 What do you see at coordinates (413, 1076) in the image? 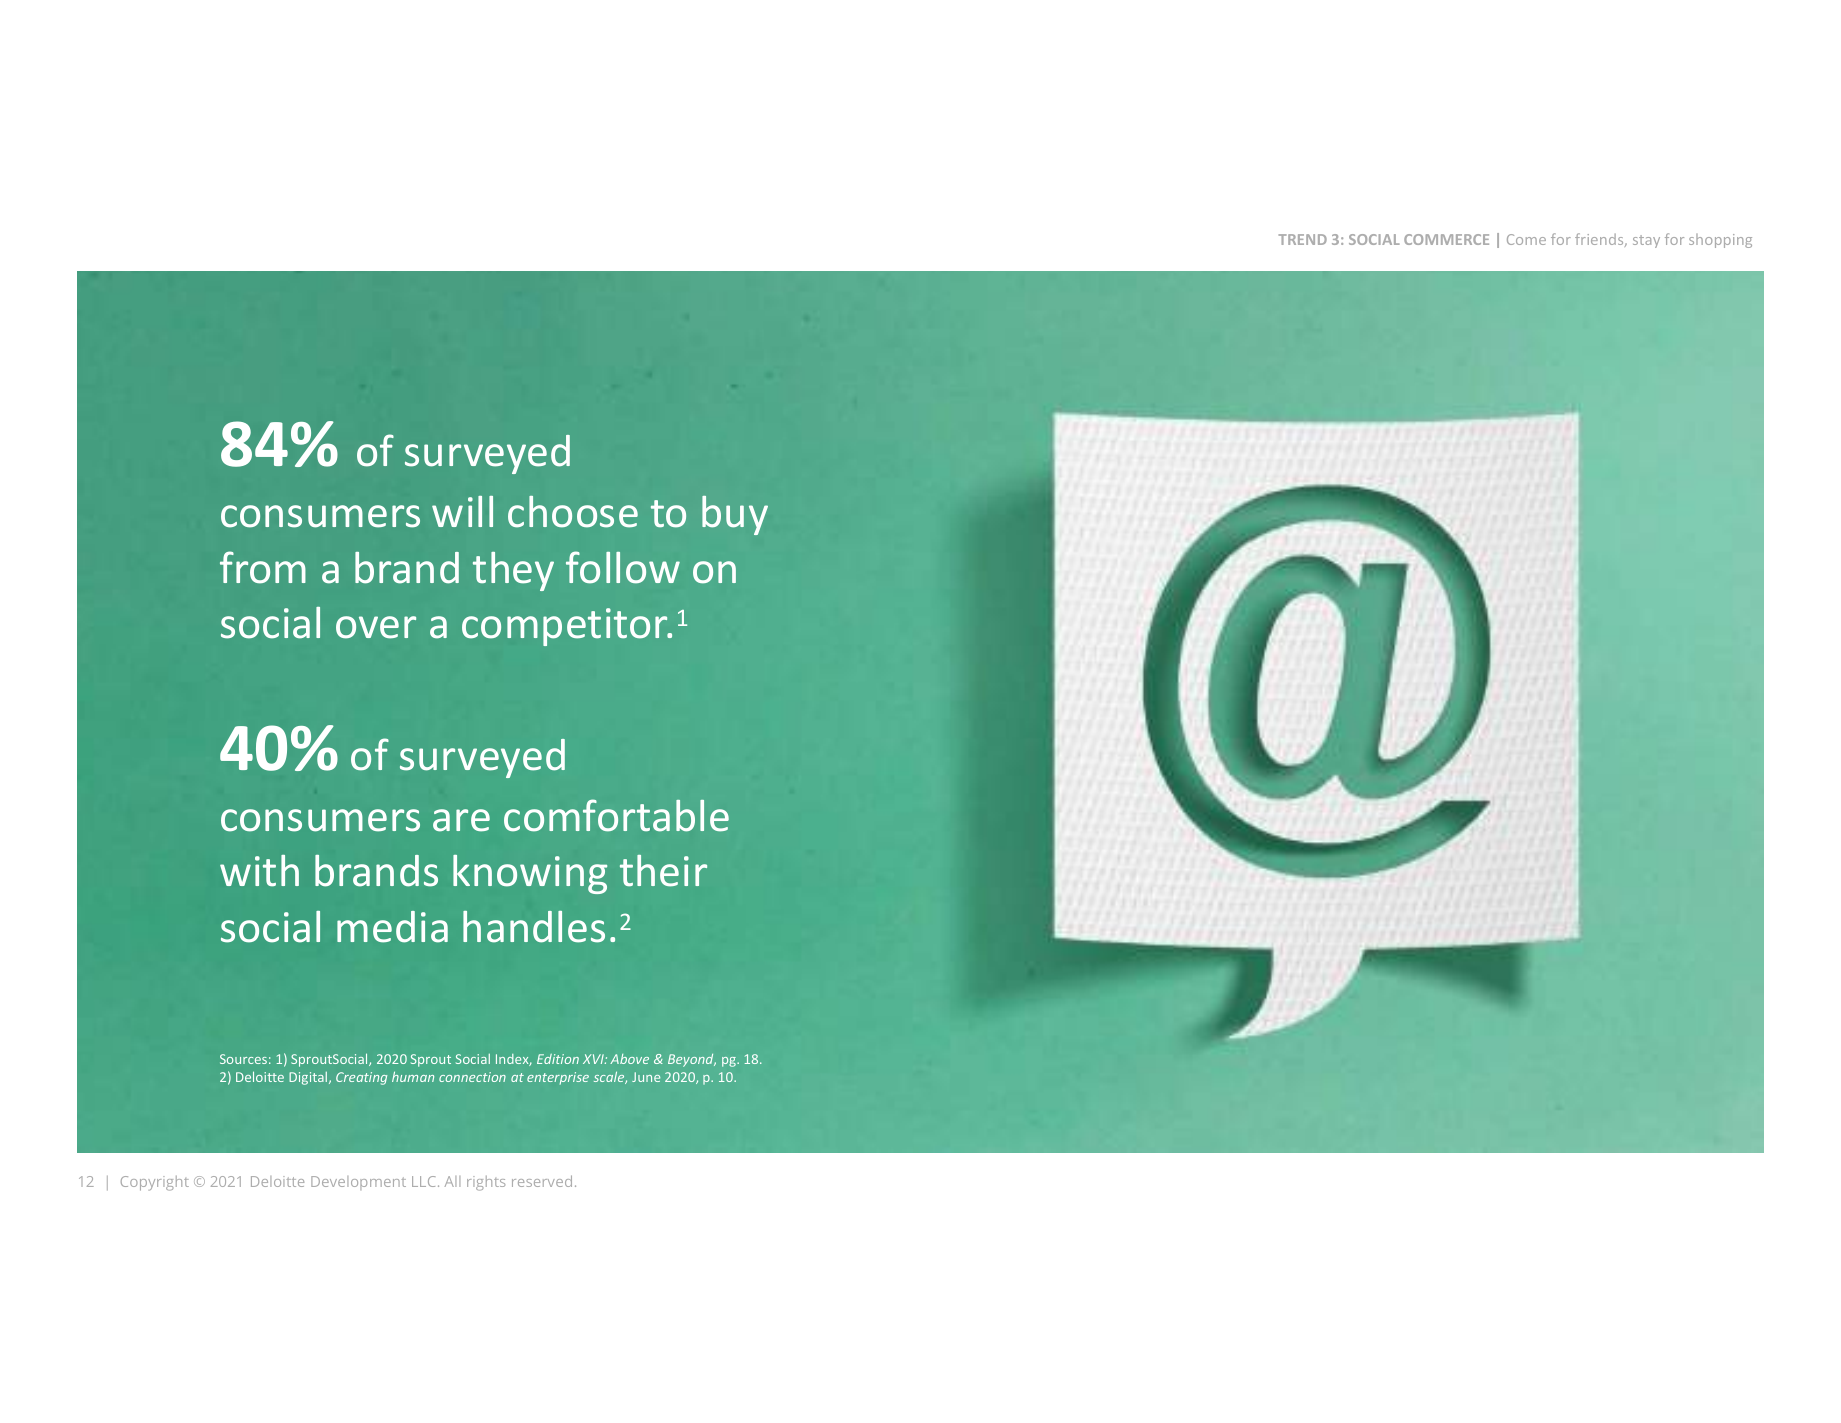
I see `human` at bounding box center [413, 1076].
